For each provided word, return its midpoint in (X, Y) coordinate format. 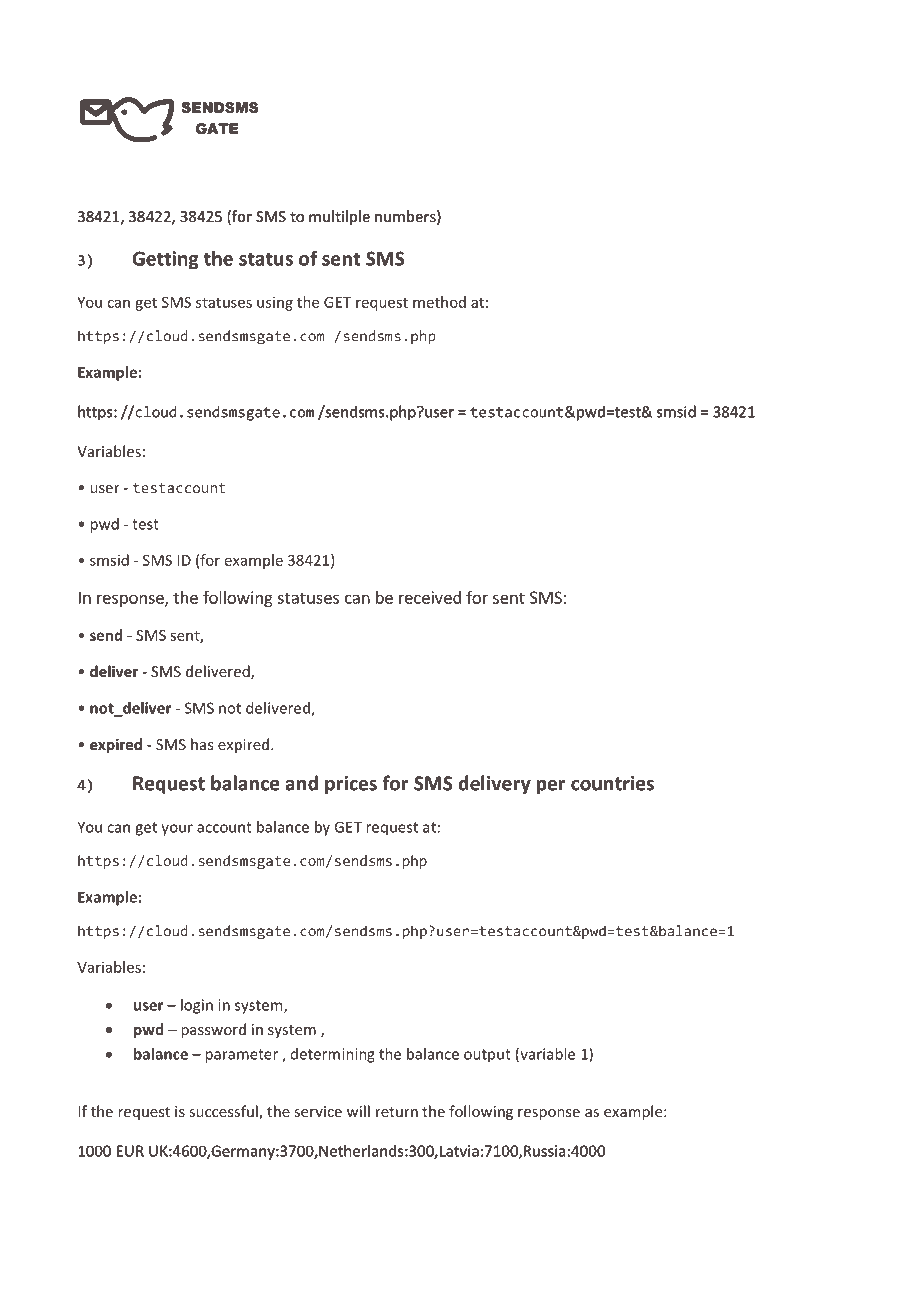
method (439, 302)
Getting (165, 260)
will (358, 1111)
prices (351, 785)
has (202, 744)
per (551, 787)
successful (224, 1112)
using (275, 304)
